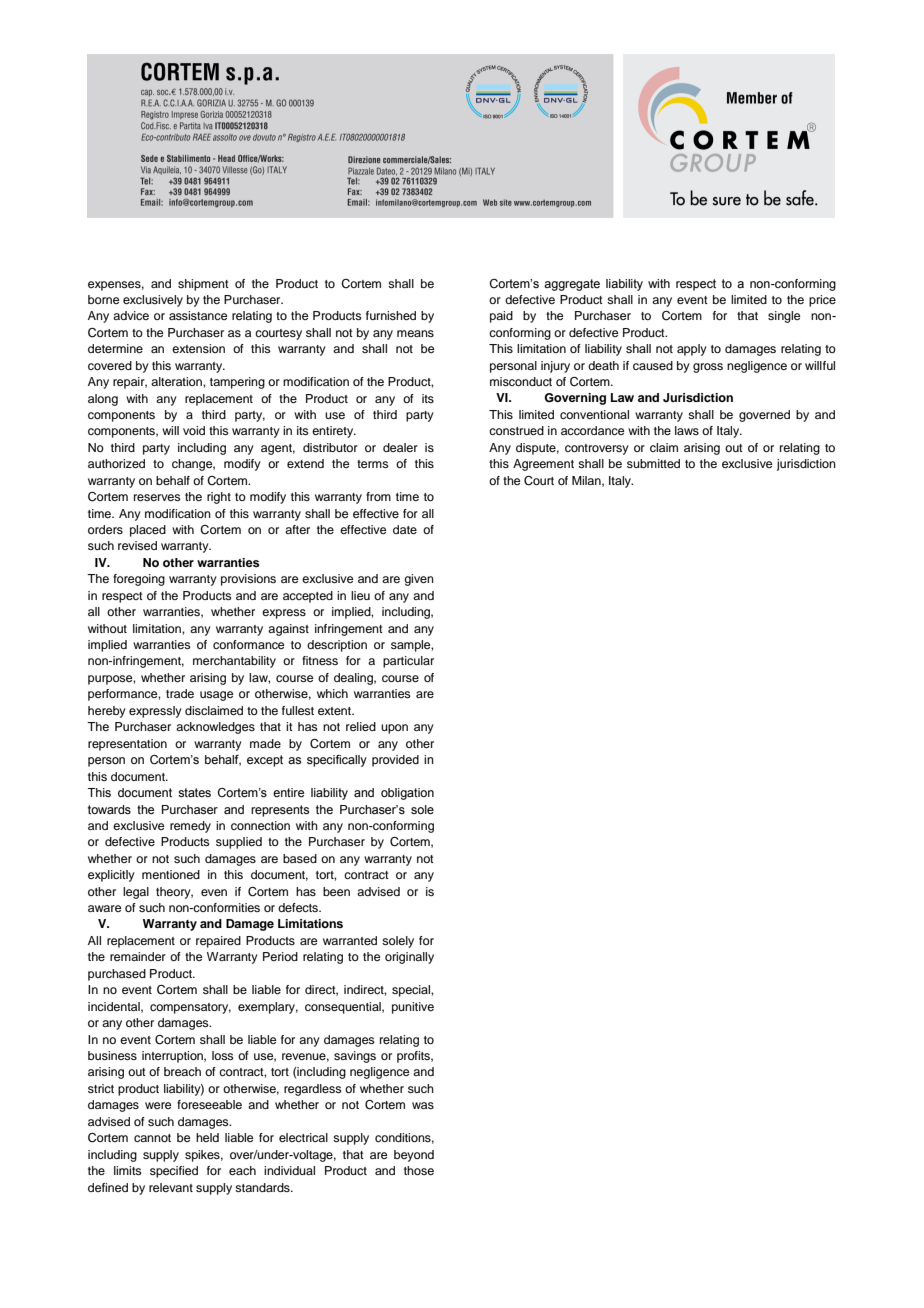  I want to click on originally, so click(409, 958).
